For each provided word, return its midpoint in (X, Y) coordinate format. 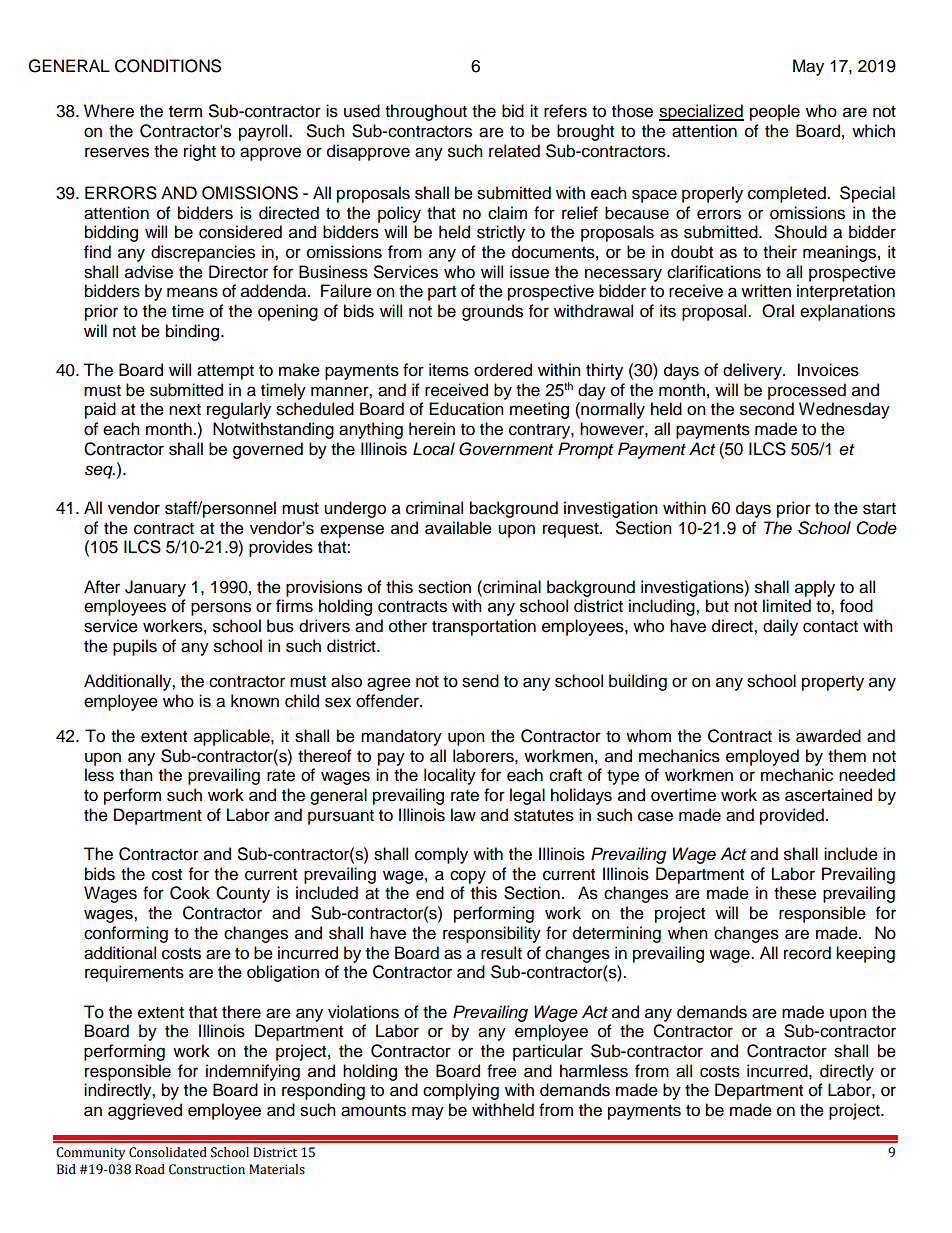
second (767, 409)
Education (466, 409)
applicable (233, 737)
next (185, 410)
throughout (426, 112)
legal (527, 796)
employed (762, 757)
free (502, 1071)
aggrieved (145, 1111)
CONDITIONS (168, 66)
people (775, 112)
